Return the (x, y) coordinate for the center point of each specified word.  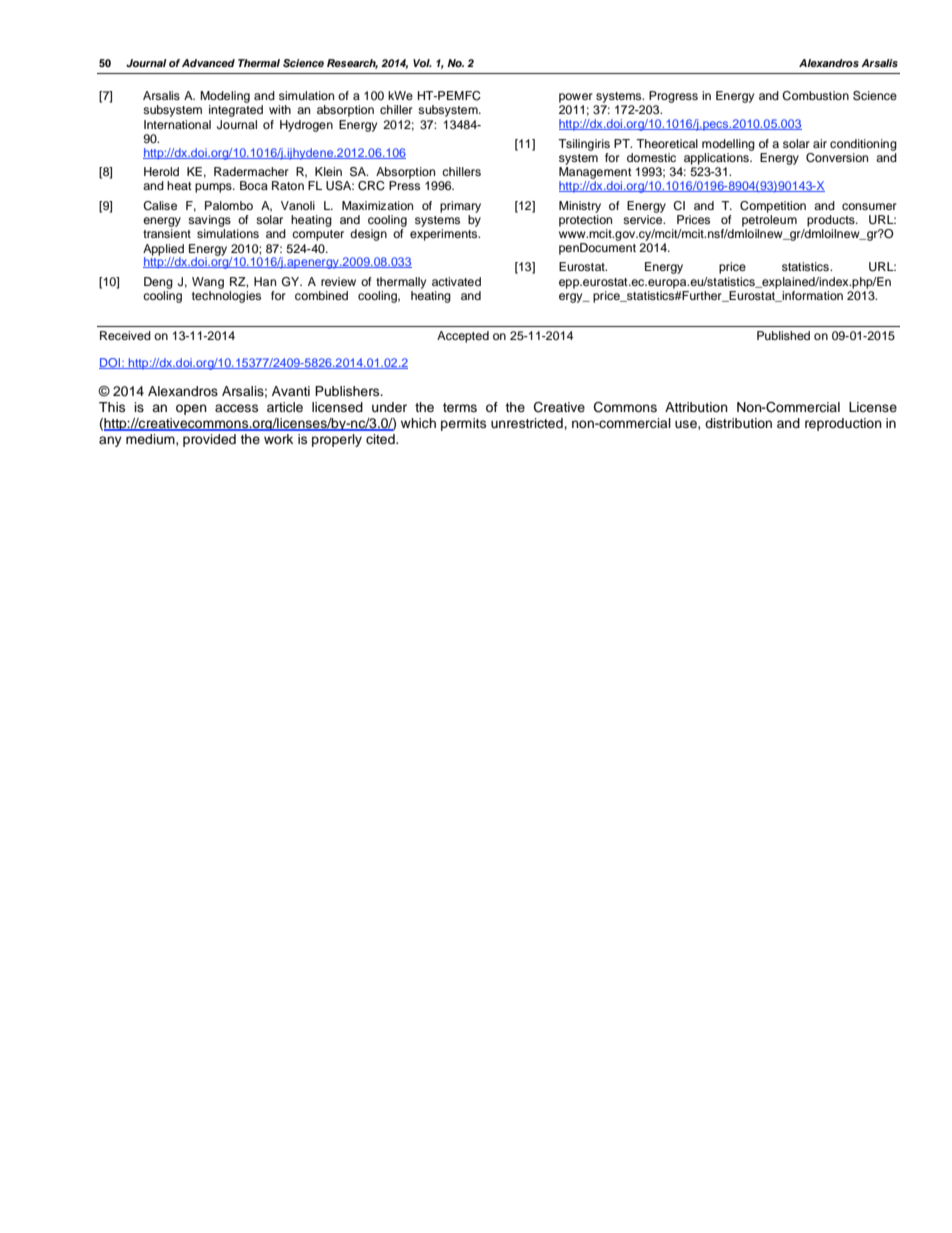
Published (783, 335)
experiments (445, 235)
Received (125, 335)
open (191, 409)
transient (167, 233)
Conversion (837, 158)
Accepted (463, 337)
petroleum (769, 219)
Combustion (815, 96)
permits (463, 424)
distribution (738, 423)
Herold (161, 171)
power (576, 98)
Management (595, 173)
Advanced (208, 63)
